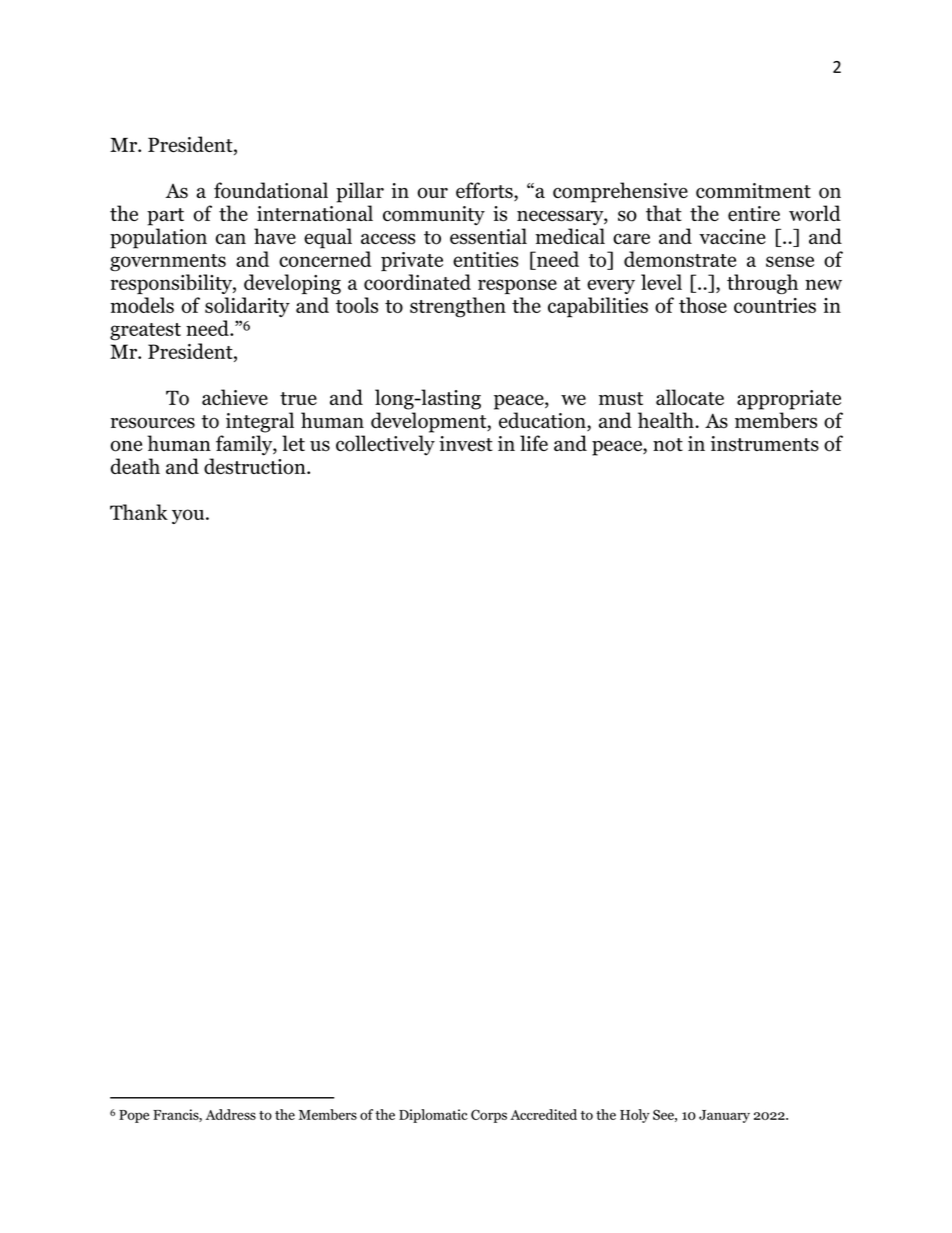 This screenshot has height=1233, width=952. Describe the element at coordinates (488, 236) in the screenshot. I see `essential` at that location.
